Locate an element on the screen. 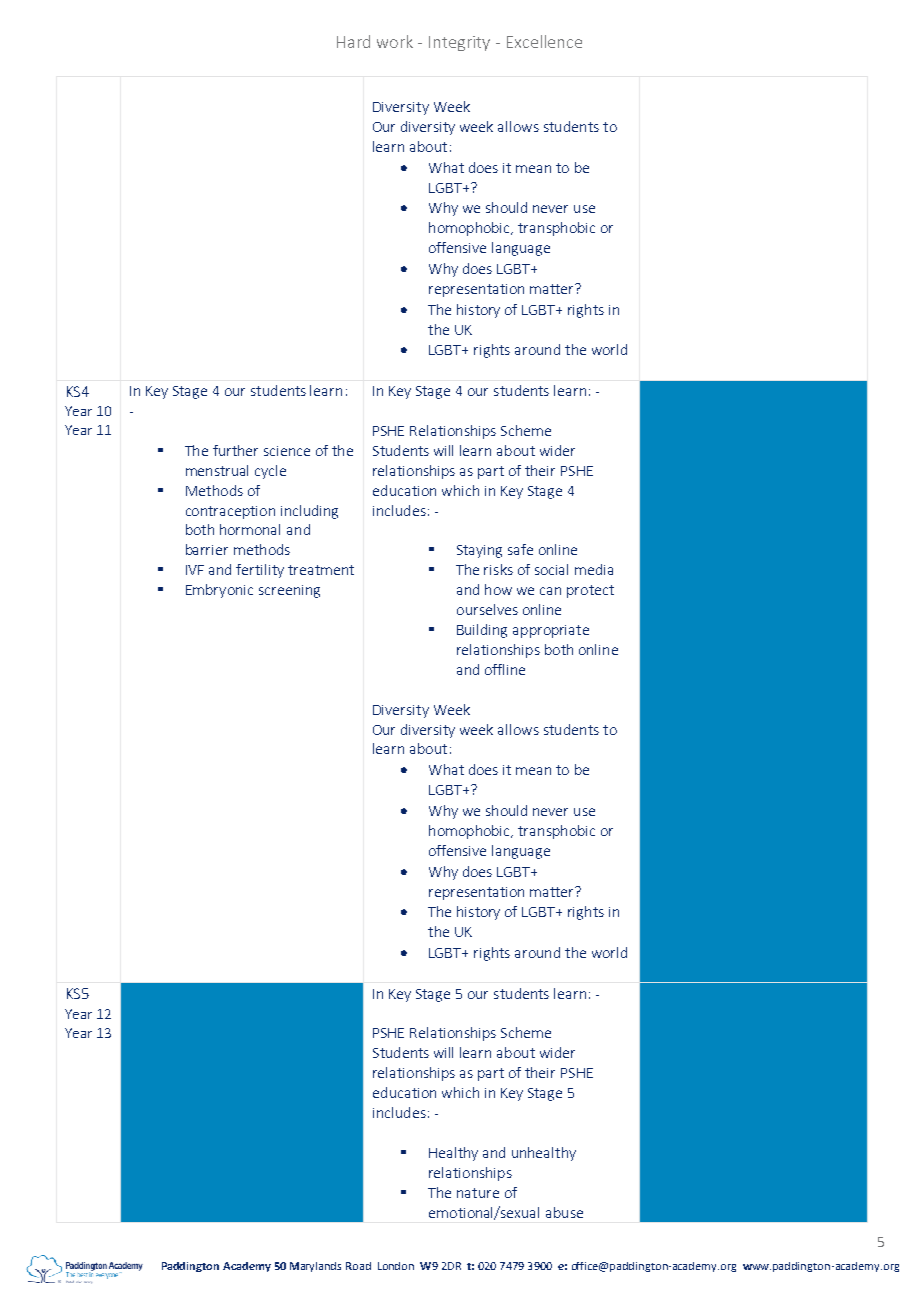 This screenshot has width=924, height=1308. Building is located at coordinates (482, 631).
